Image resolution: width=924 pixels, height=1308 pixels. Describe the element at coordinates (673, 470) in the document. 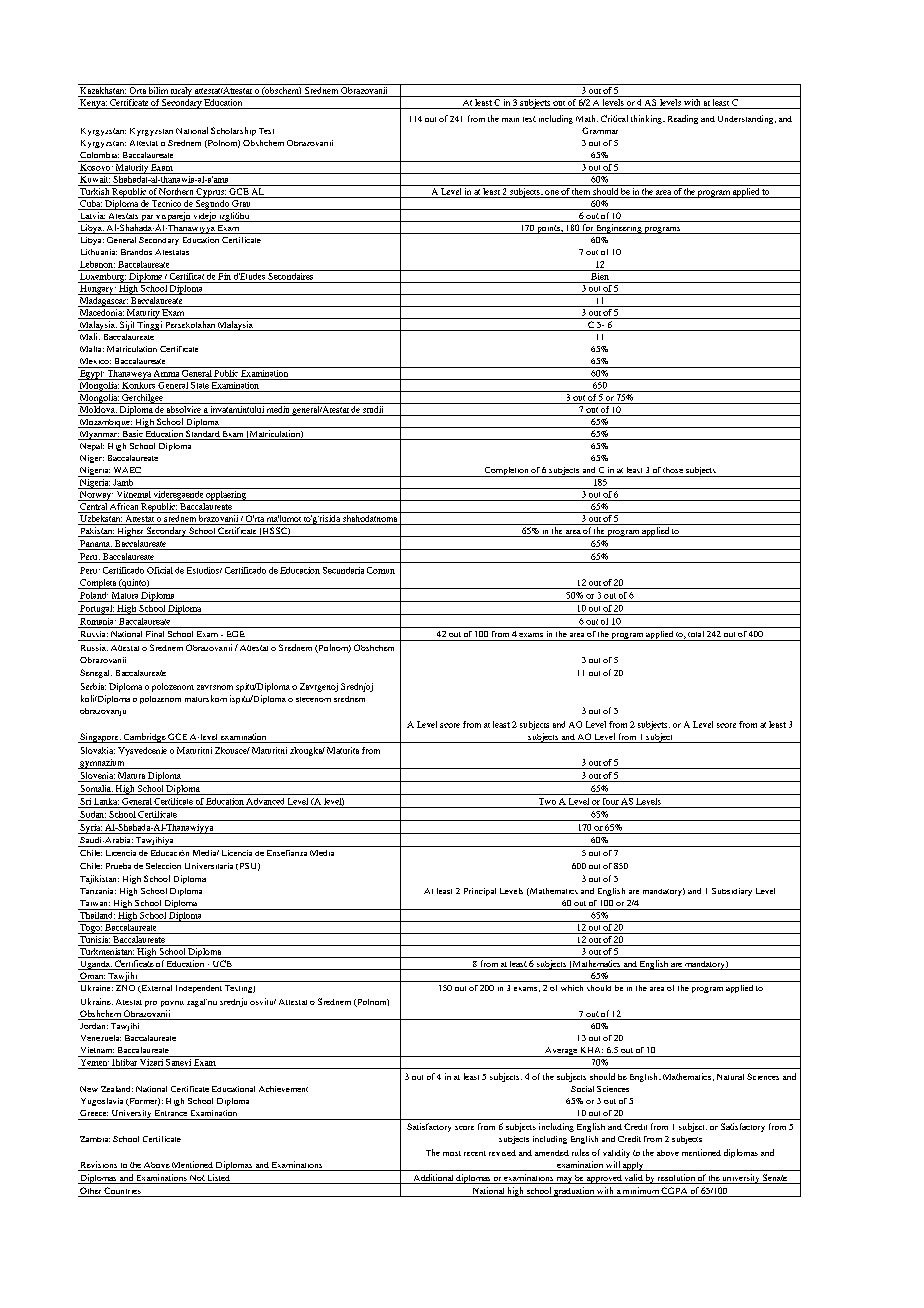

I see `those` at that location.
